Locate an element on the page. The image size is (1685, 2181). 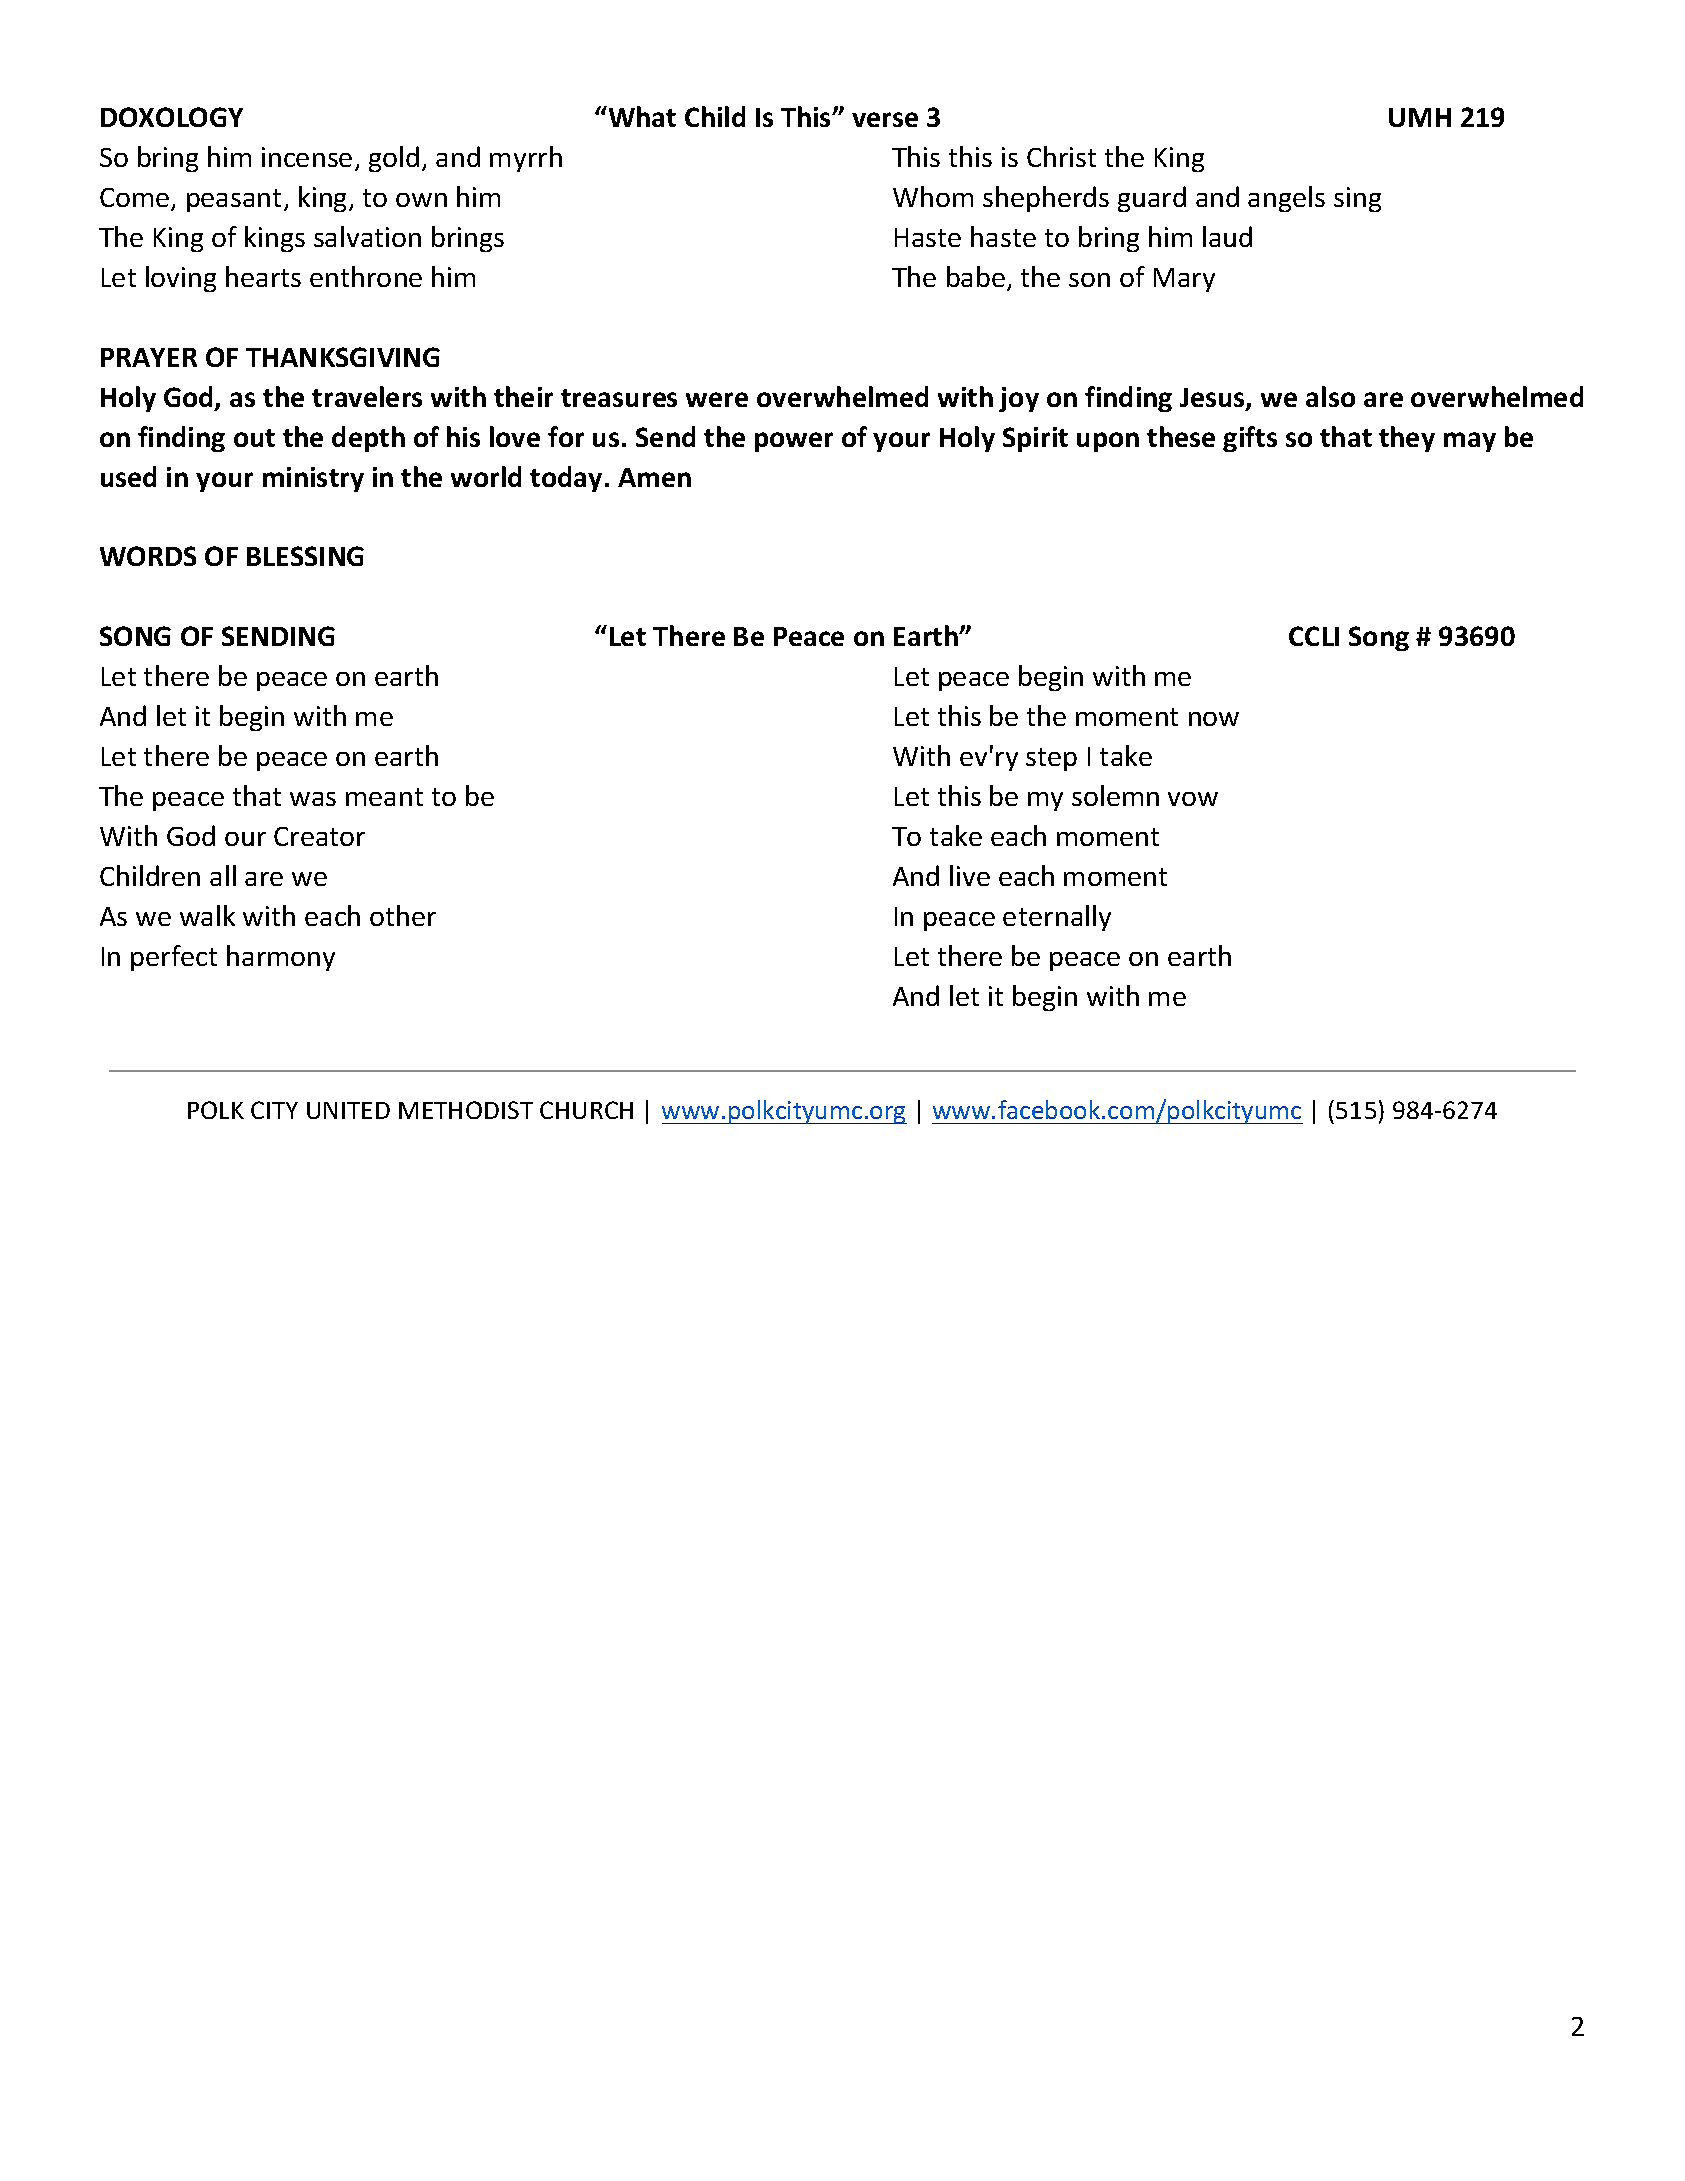
incense is located at coordinates (307, 157).
